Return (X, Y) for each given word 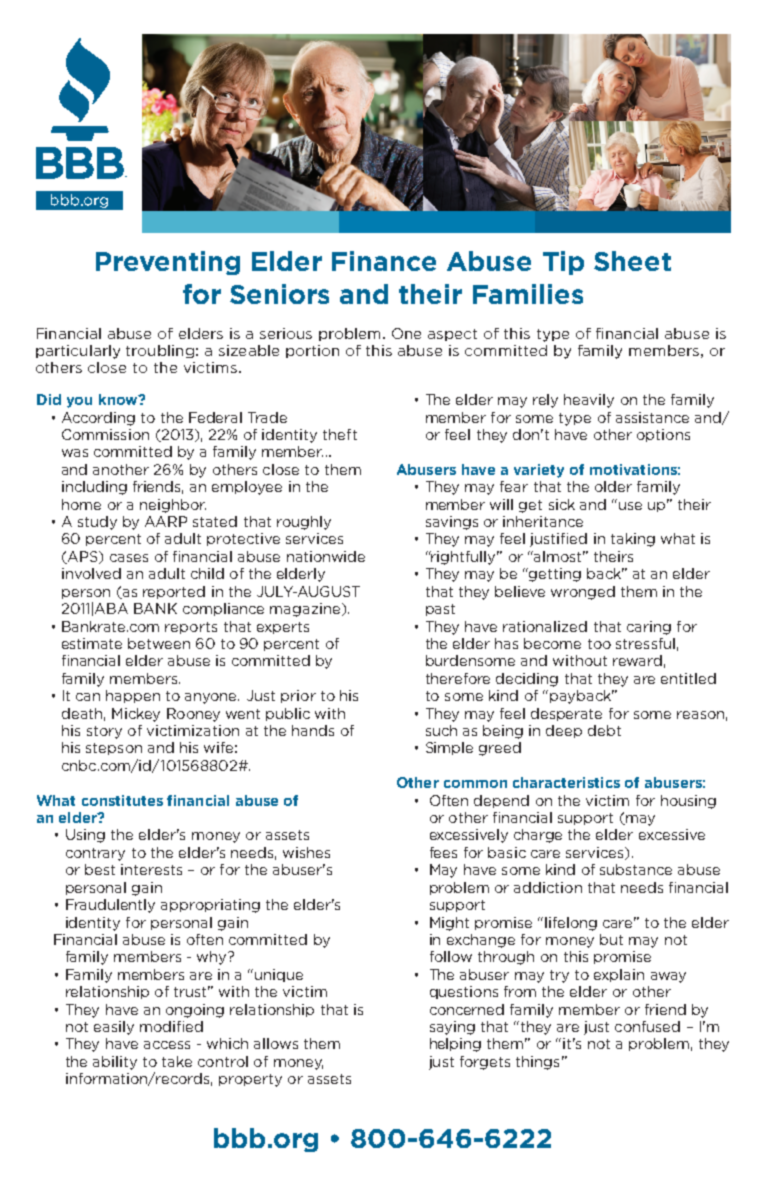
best (100, 869)
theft (340, 434)
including (94, 488)
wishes (306, 852)
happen (133, 696)
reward (637, 660)
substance (636, 869)
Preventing (168, 263)
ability (115, 1063)
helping (455, 1045)
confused (647, 1026)
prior (298, 696)
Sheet (632, 261)
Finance (384, 261)
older (613, 486)
